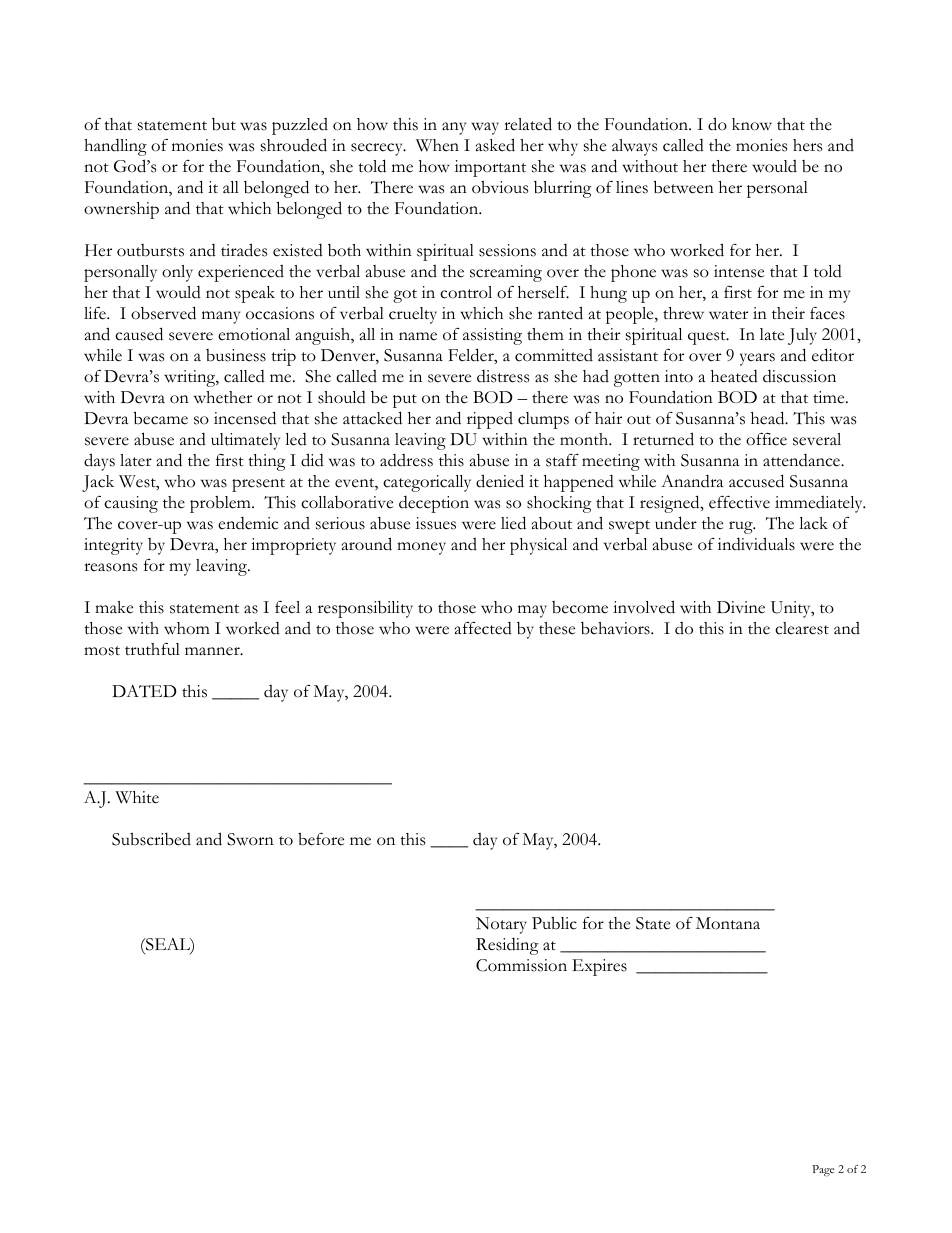  What do you see at coordinates (521, 965) in the screenshot?
I see `Commission` at bounding box center [521, 965].
